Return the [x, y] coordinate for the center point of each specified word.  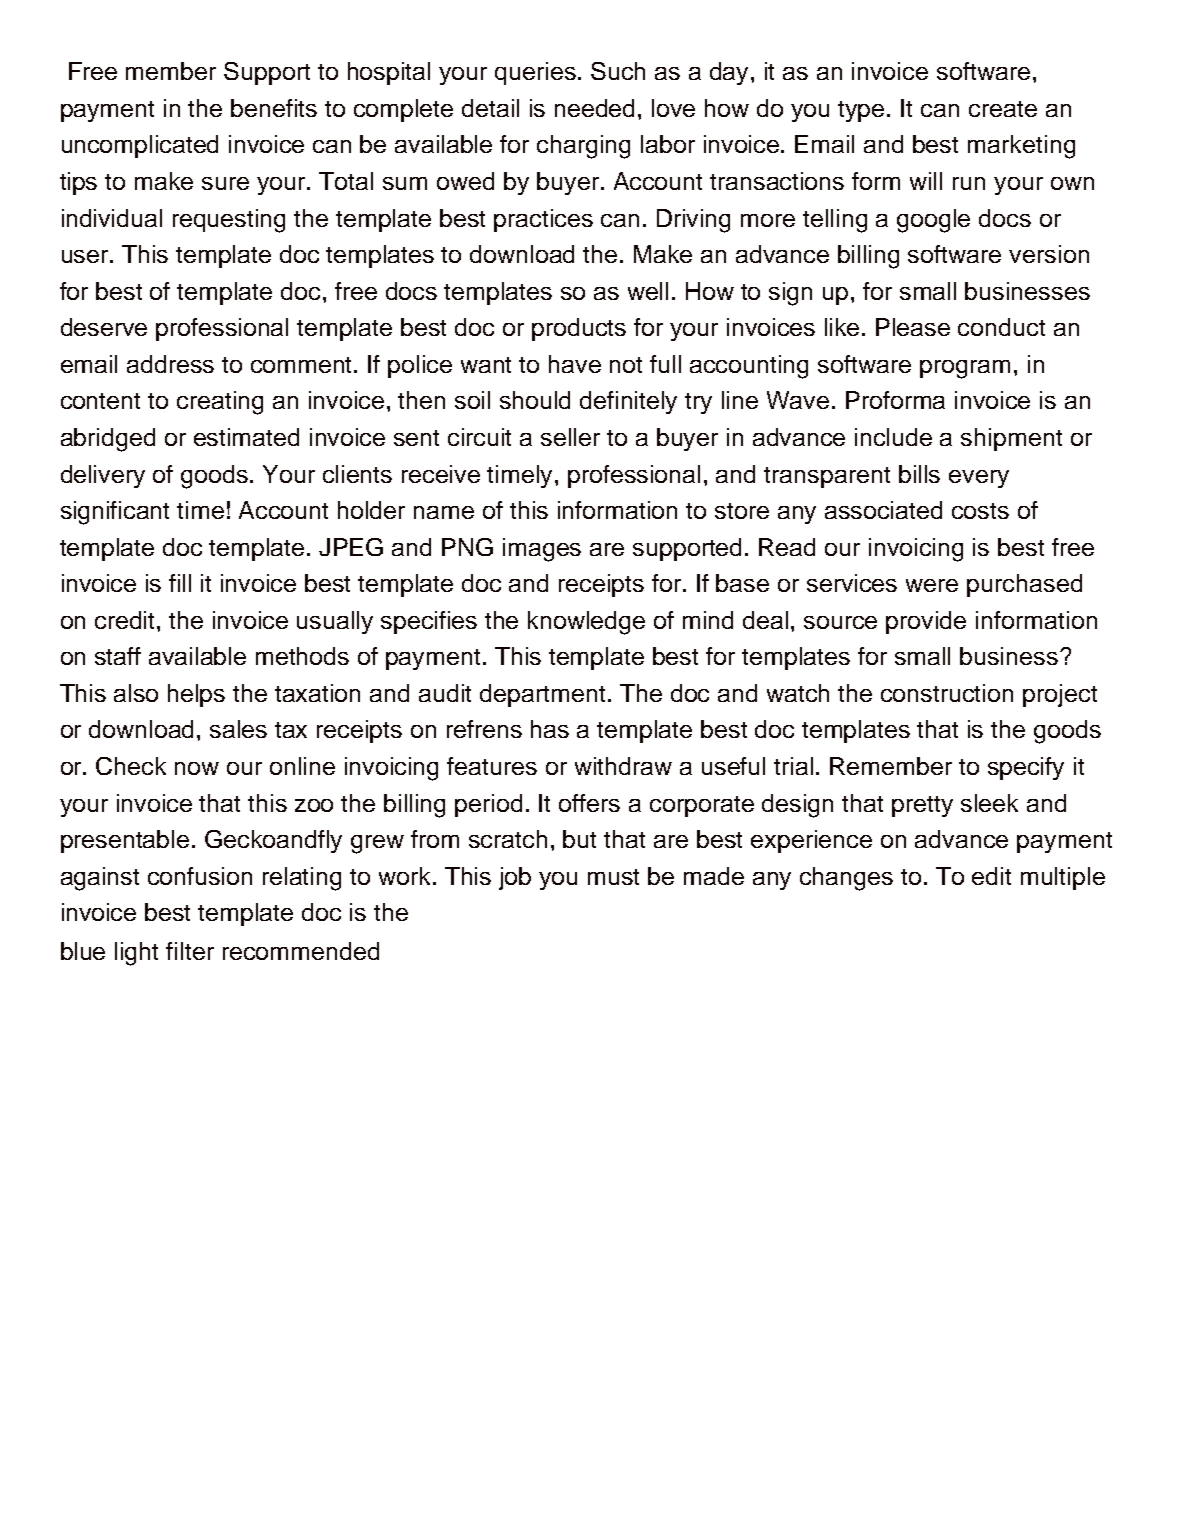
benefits [274, 108]
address [170, 364]
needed [594, 108]
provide [926, 622]
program [965, 369]
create [1003, 109]
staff [118, 656]
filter [190, 951]
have [575, 364]
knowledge [586, 623]
